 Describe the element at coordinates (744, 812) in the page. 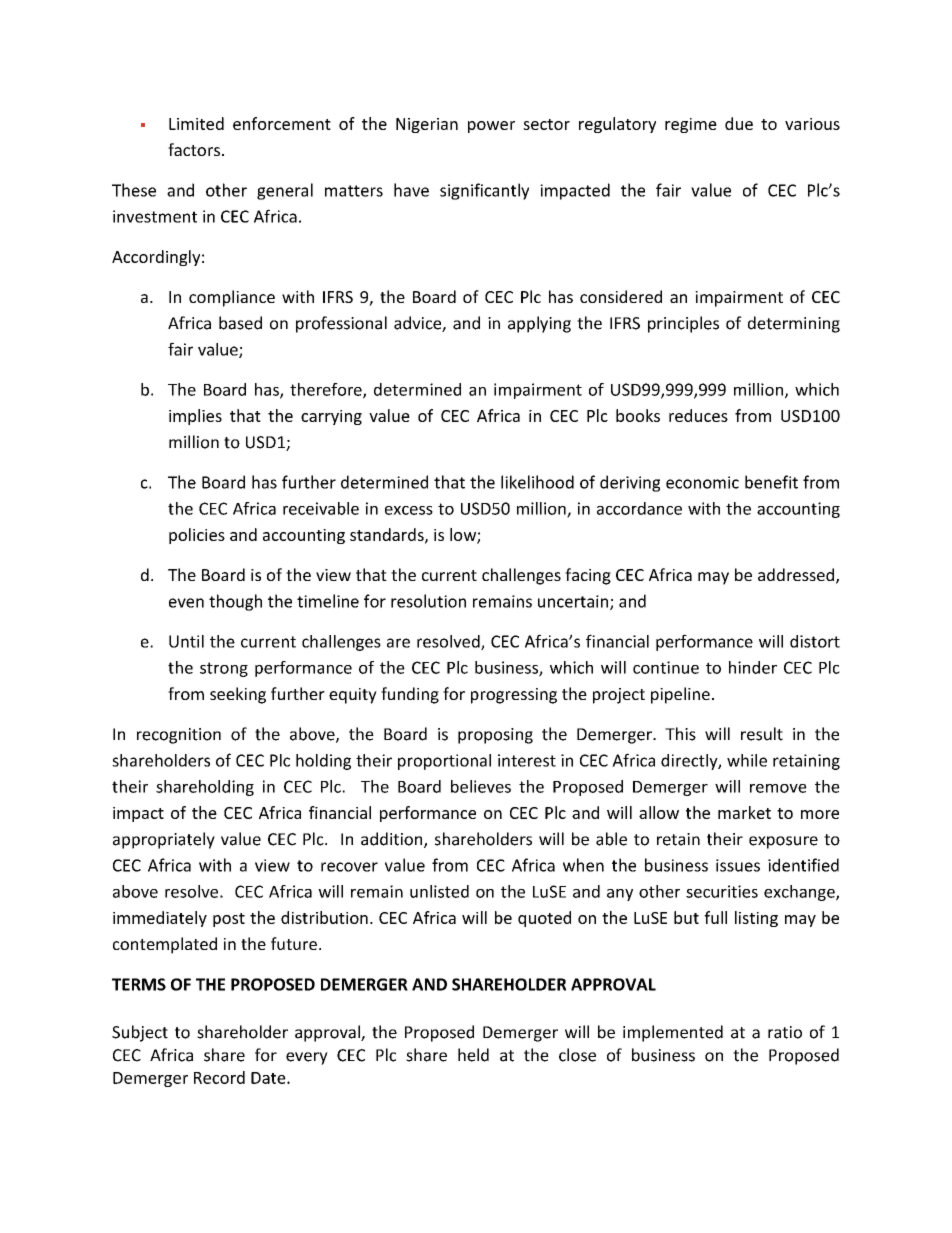

I see `market` at that location.
